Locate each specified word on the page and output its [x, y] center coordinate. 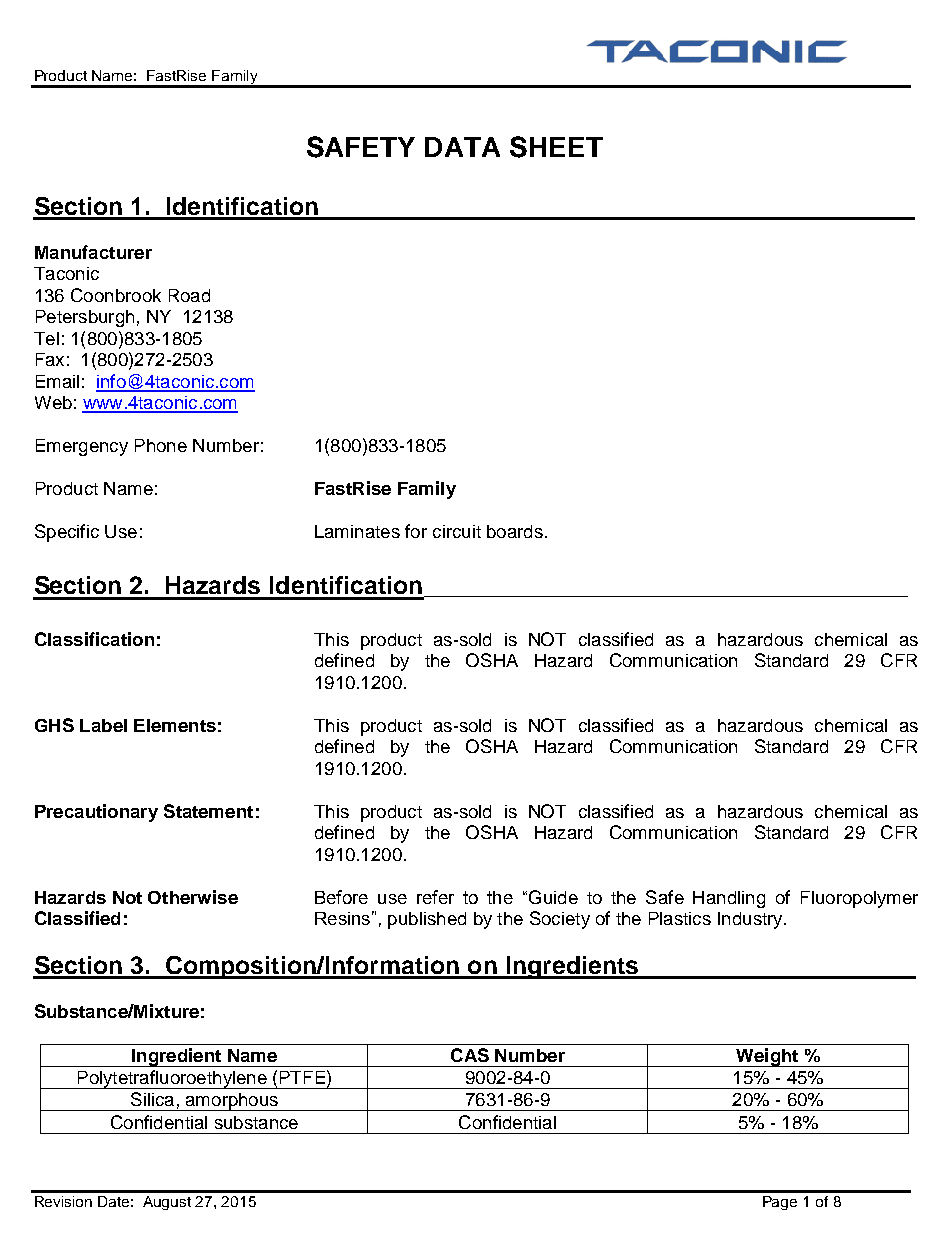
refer [435, 897]
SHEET [556, 147]
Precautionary [96, 813]
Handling [729, 899]
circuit [457, 531]
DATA [462, 147]
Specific [67, 533]
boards [515, 531]
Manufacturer [93, 252]
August [167, 1203]
